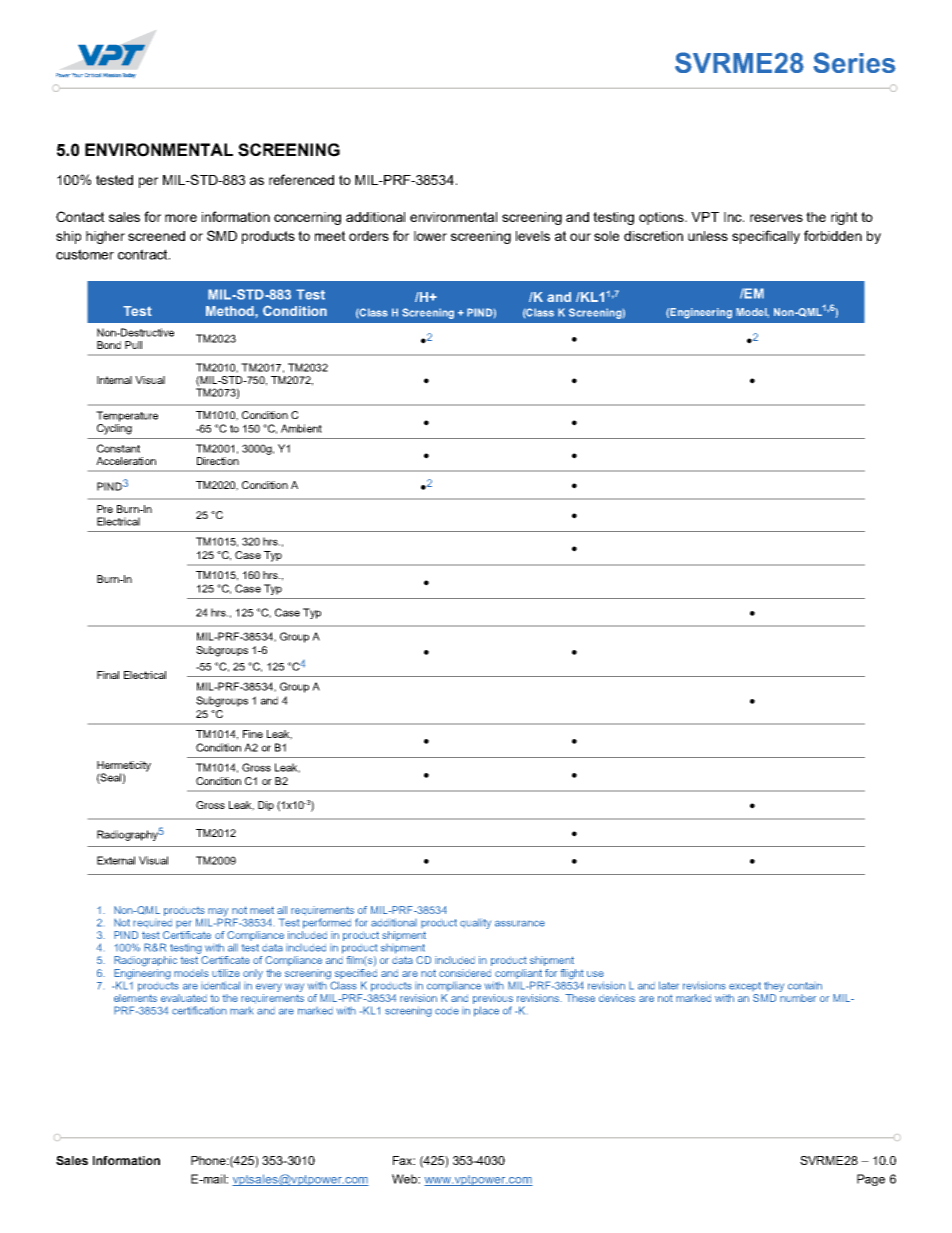  Describe the element at coordinates (430, 236) in the screenshot. I see `lower` at that location.
